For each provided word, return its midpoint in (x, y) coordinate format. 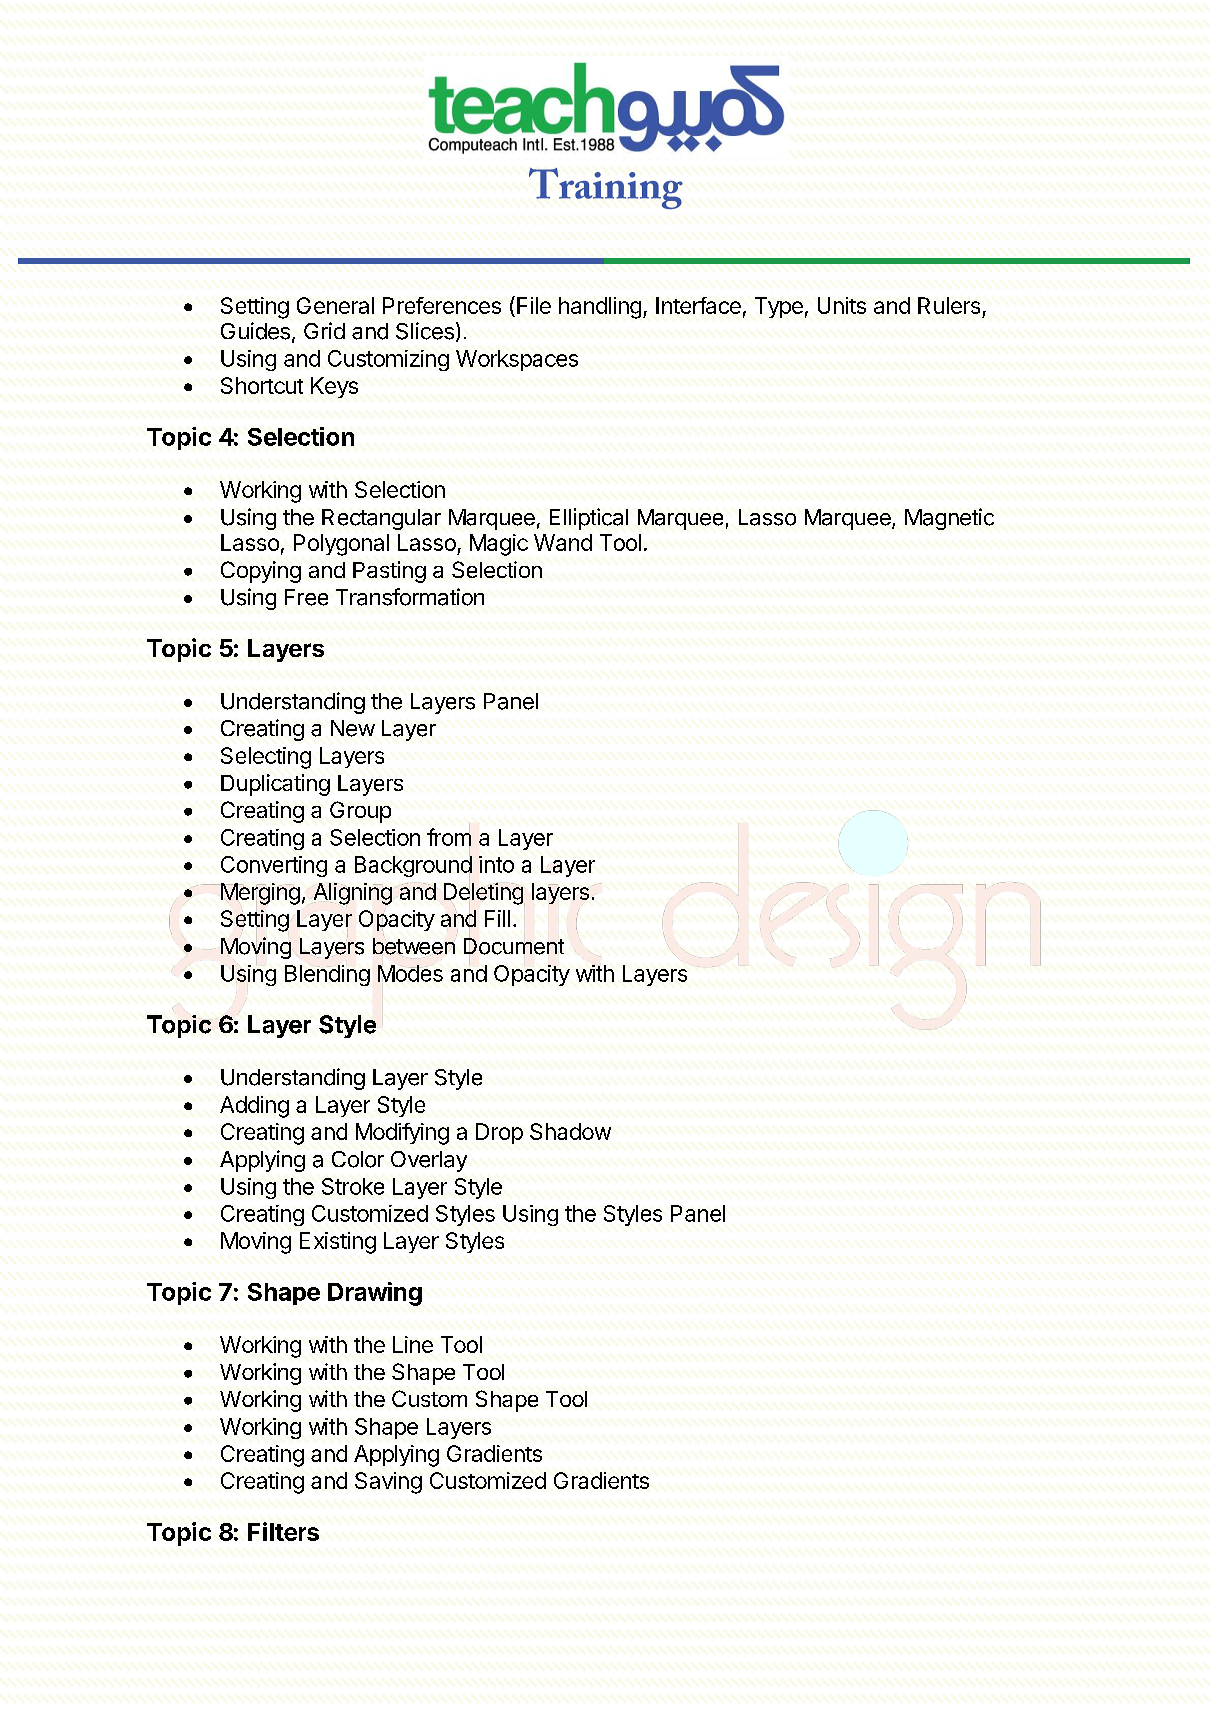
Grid (324, 330)
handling (600, 308)
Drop (499, 1133)
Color (358, 1159)
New (353, 728)
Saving (388, 1483)
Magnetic (949, 519)
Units (842, 305)
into (496, 864)
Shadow (570, 1131)
